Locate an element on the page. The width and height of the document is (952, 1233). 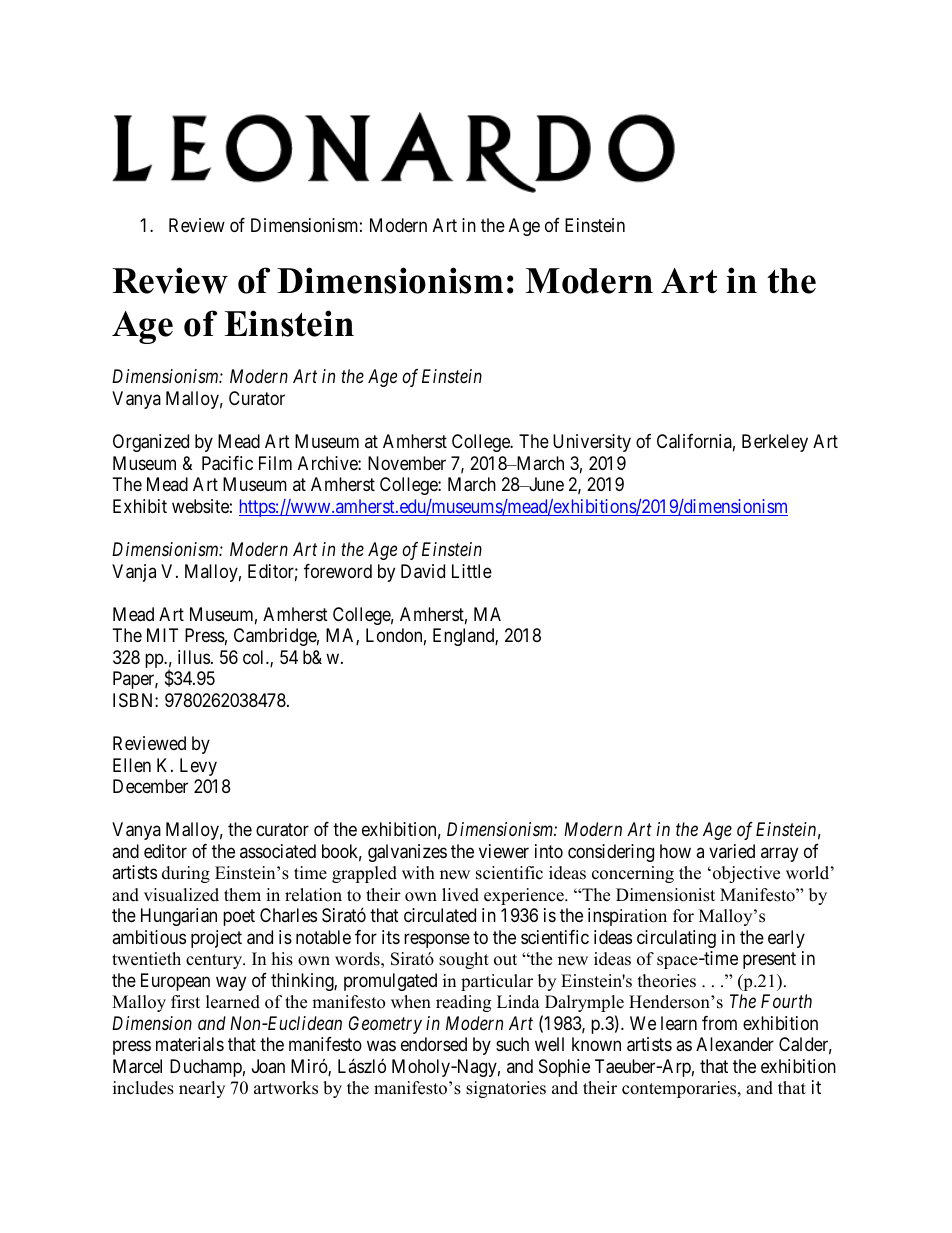
materials is located at coordinates (190, 1044).
